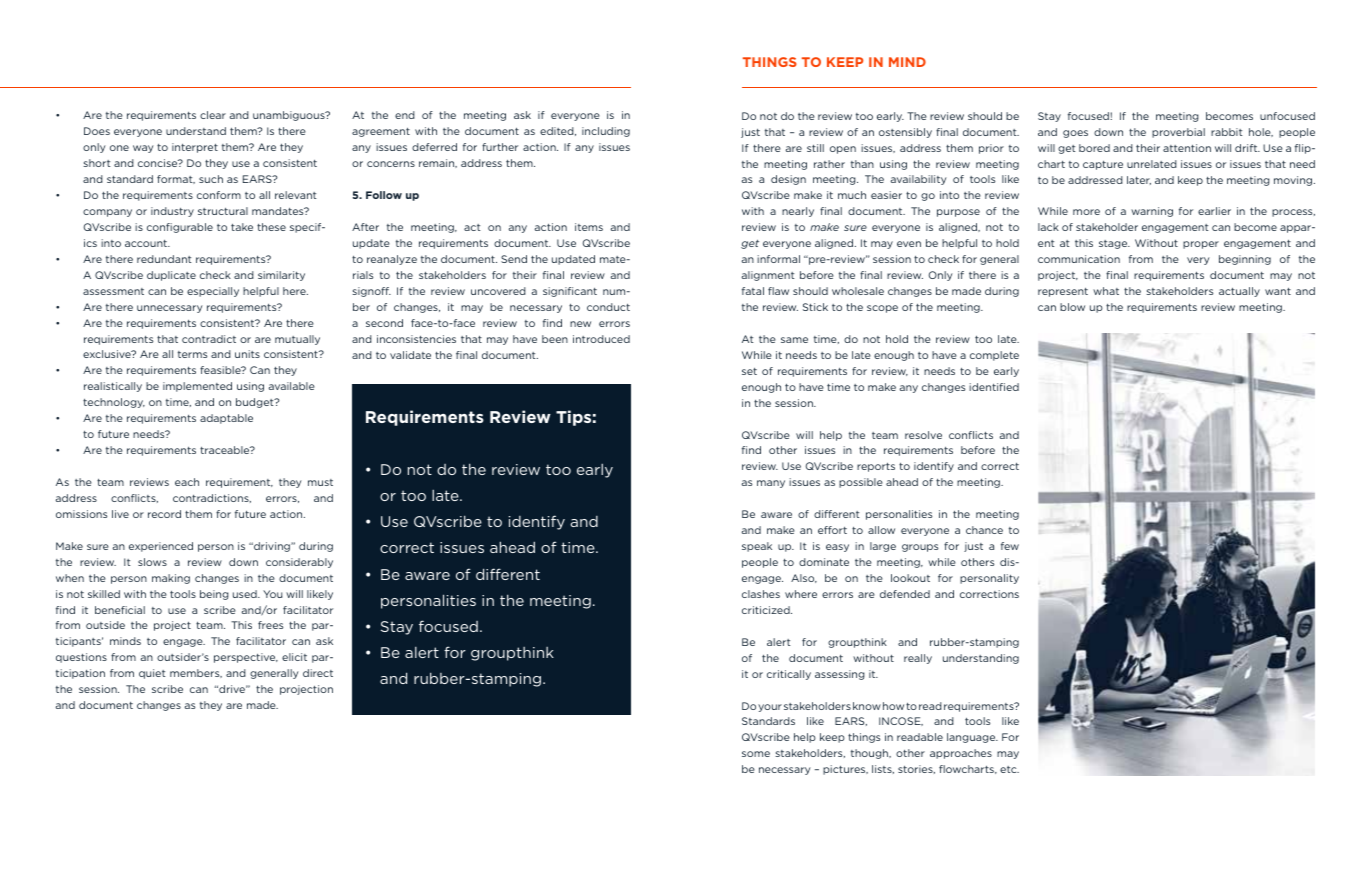 The width and height of the screenshot is (1372, 887). I want to click on quiet, so click(152, 674).
